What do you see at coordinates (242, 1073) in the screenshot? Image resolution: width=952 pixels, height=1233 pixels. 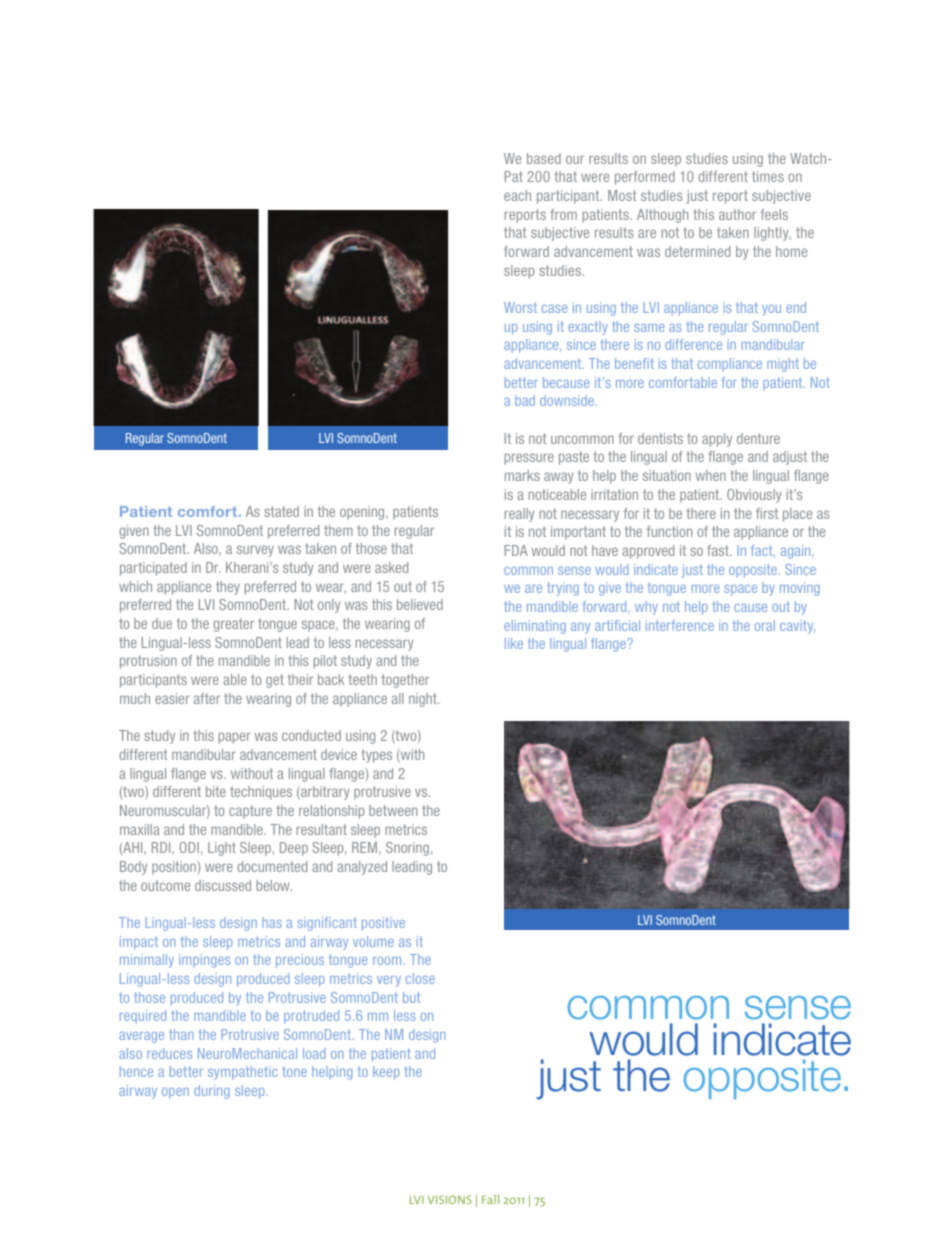 I see `sympathetic` at bounding box center [242, 1073].
